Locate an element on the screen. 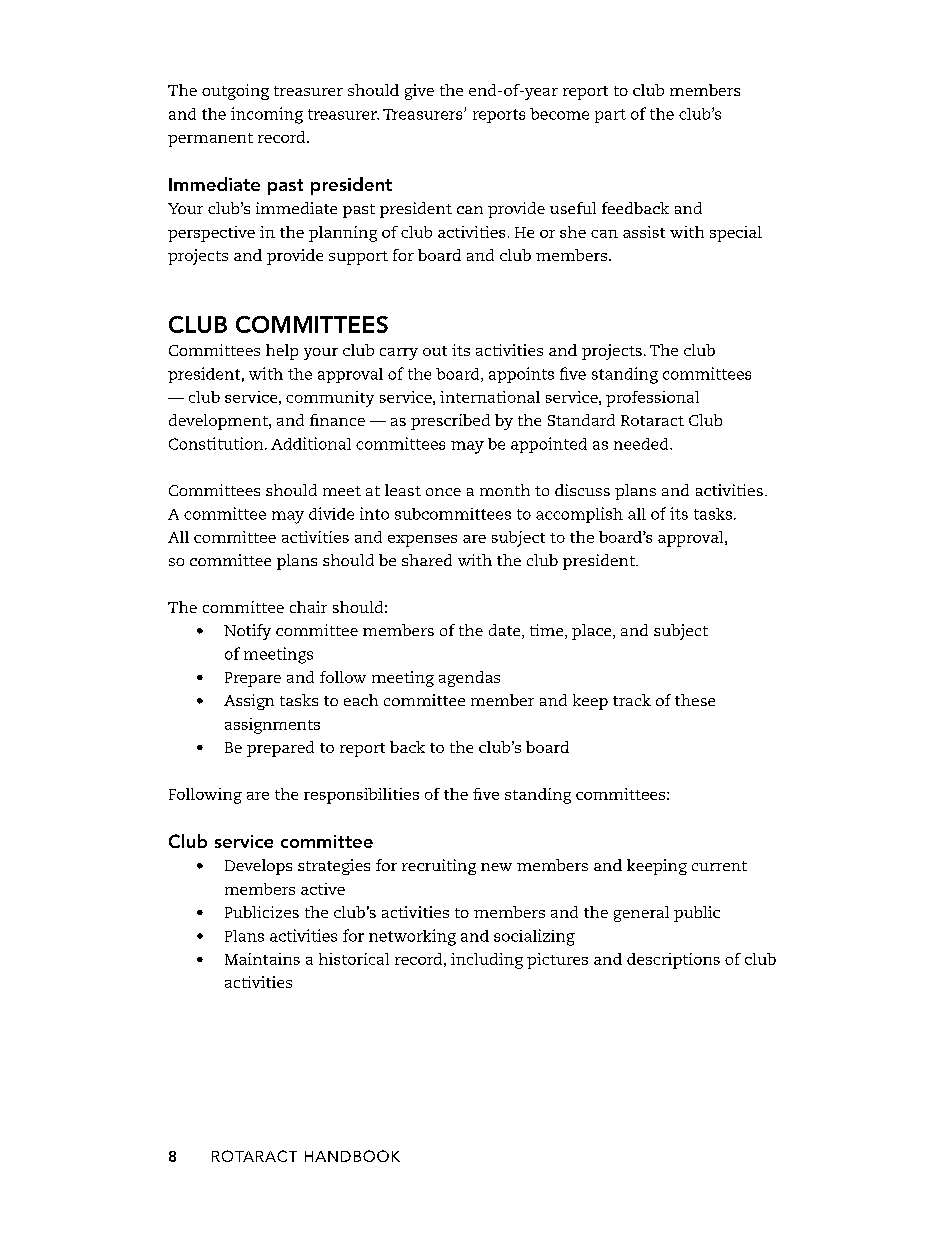 The height and width of the screenshot is (1233, 952). part is located at coordinates (610, 116).
